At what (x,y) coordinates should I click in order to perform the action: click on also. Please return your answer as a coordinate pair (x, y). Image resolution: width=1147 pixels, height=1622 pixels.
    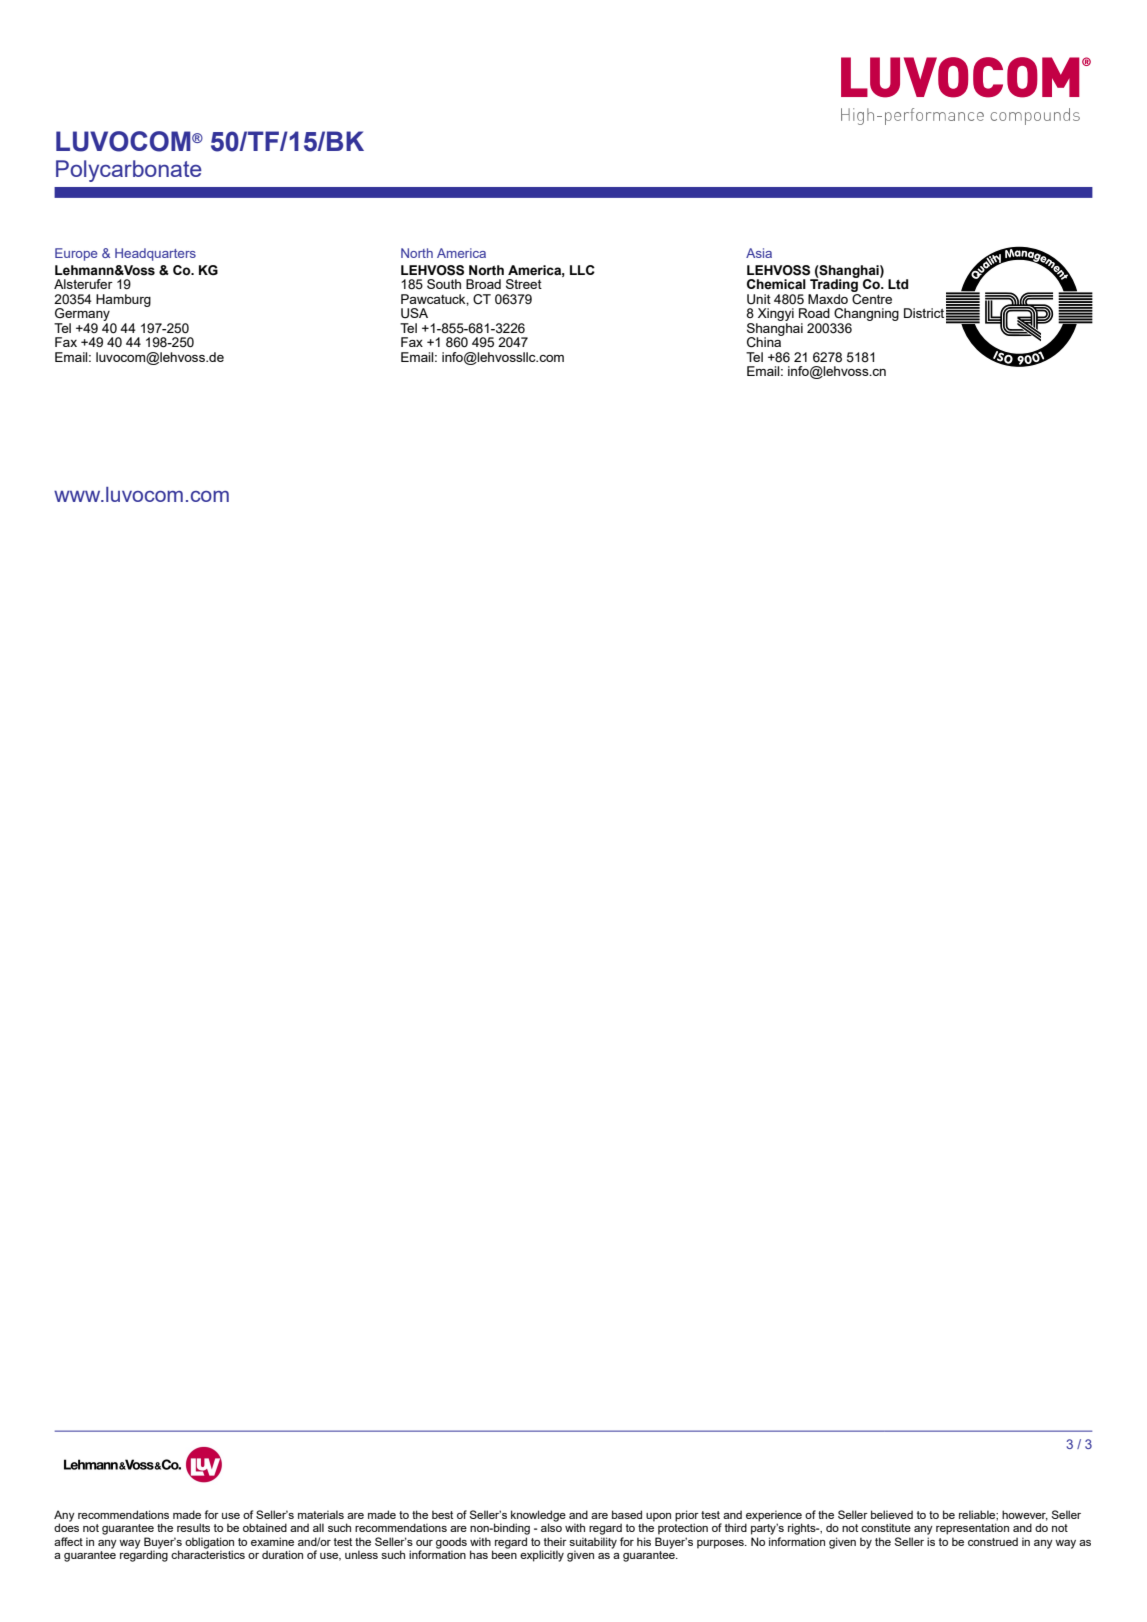
    Looking at the image, I should click on (551, 1527).
